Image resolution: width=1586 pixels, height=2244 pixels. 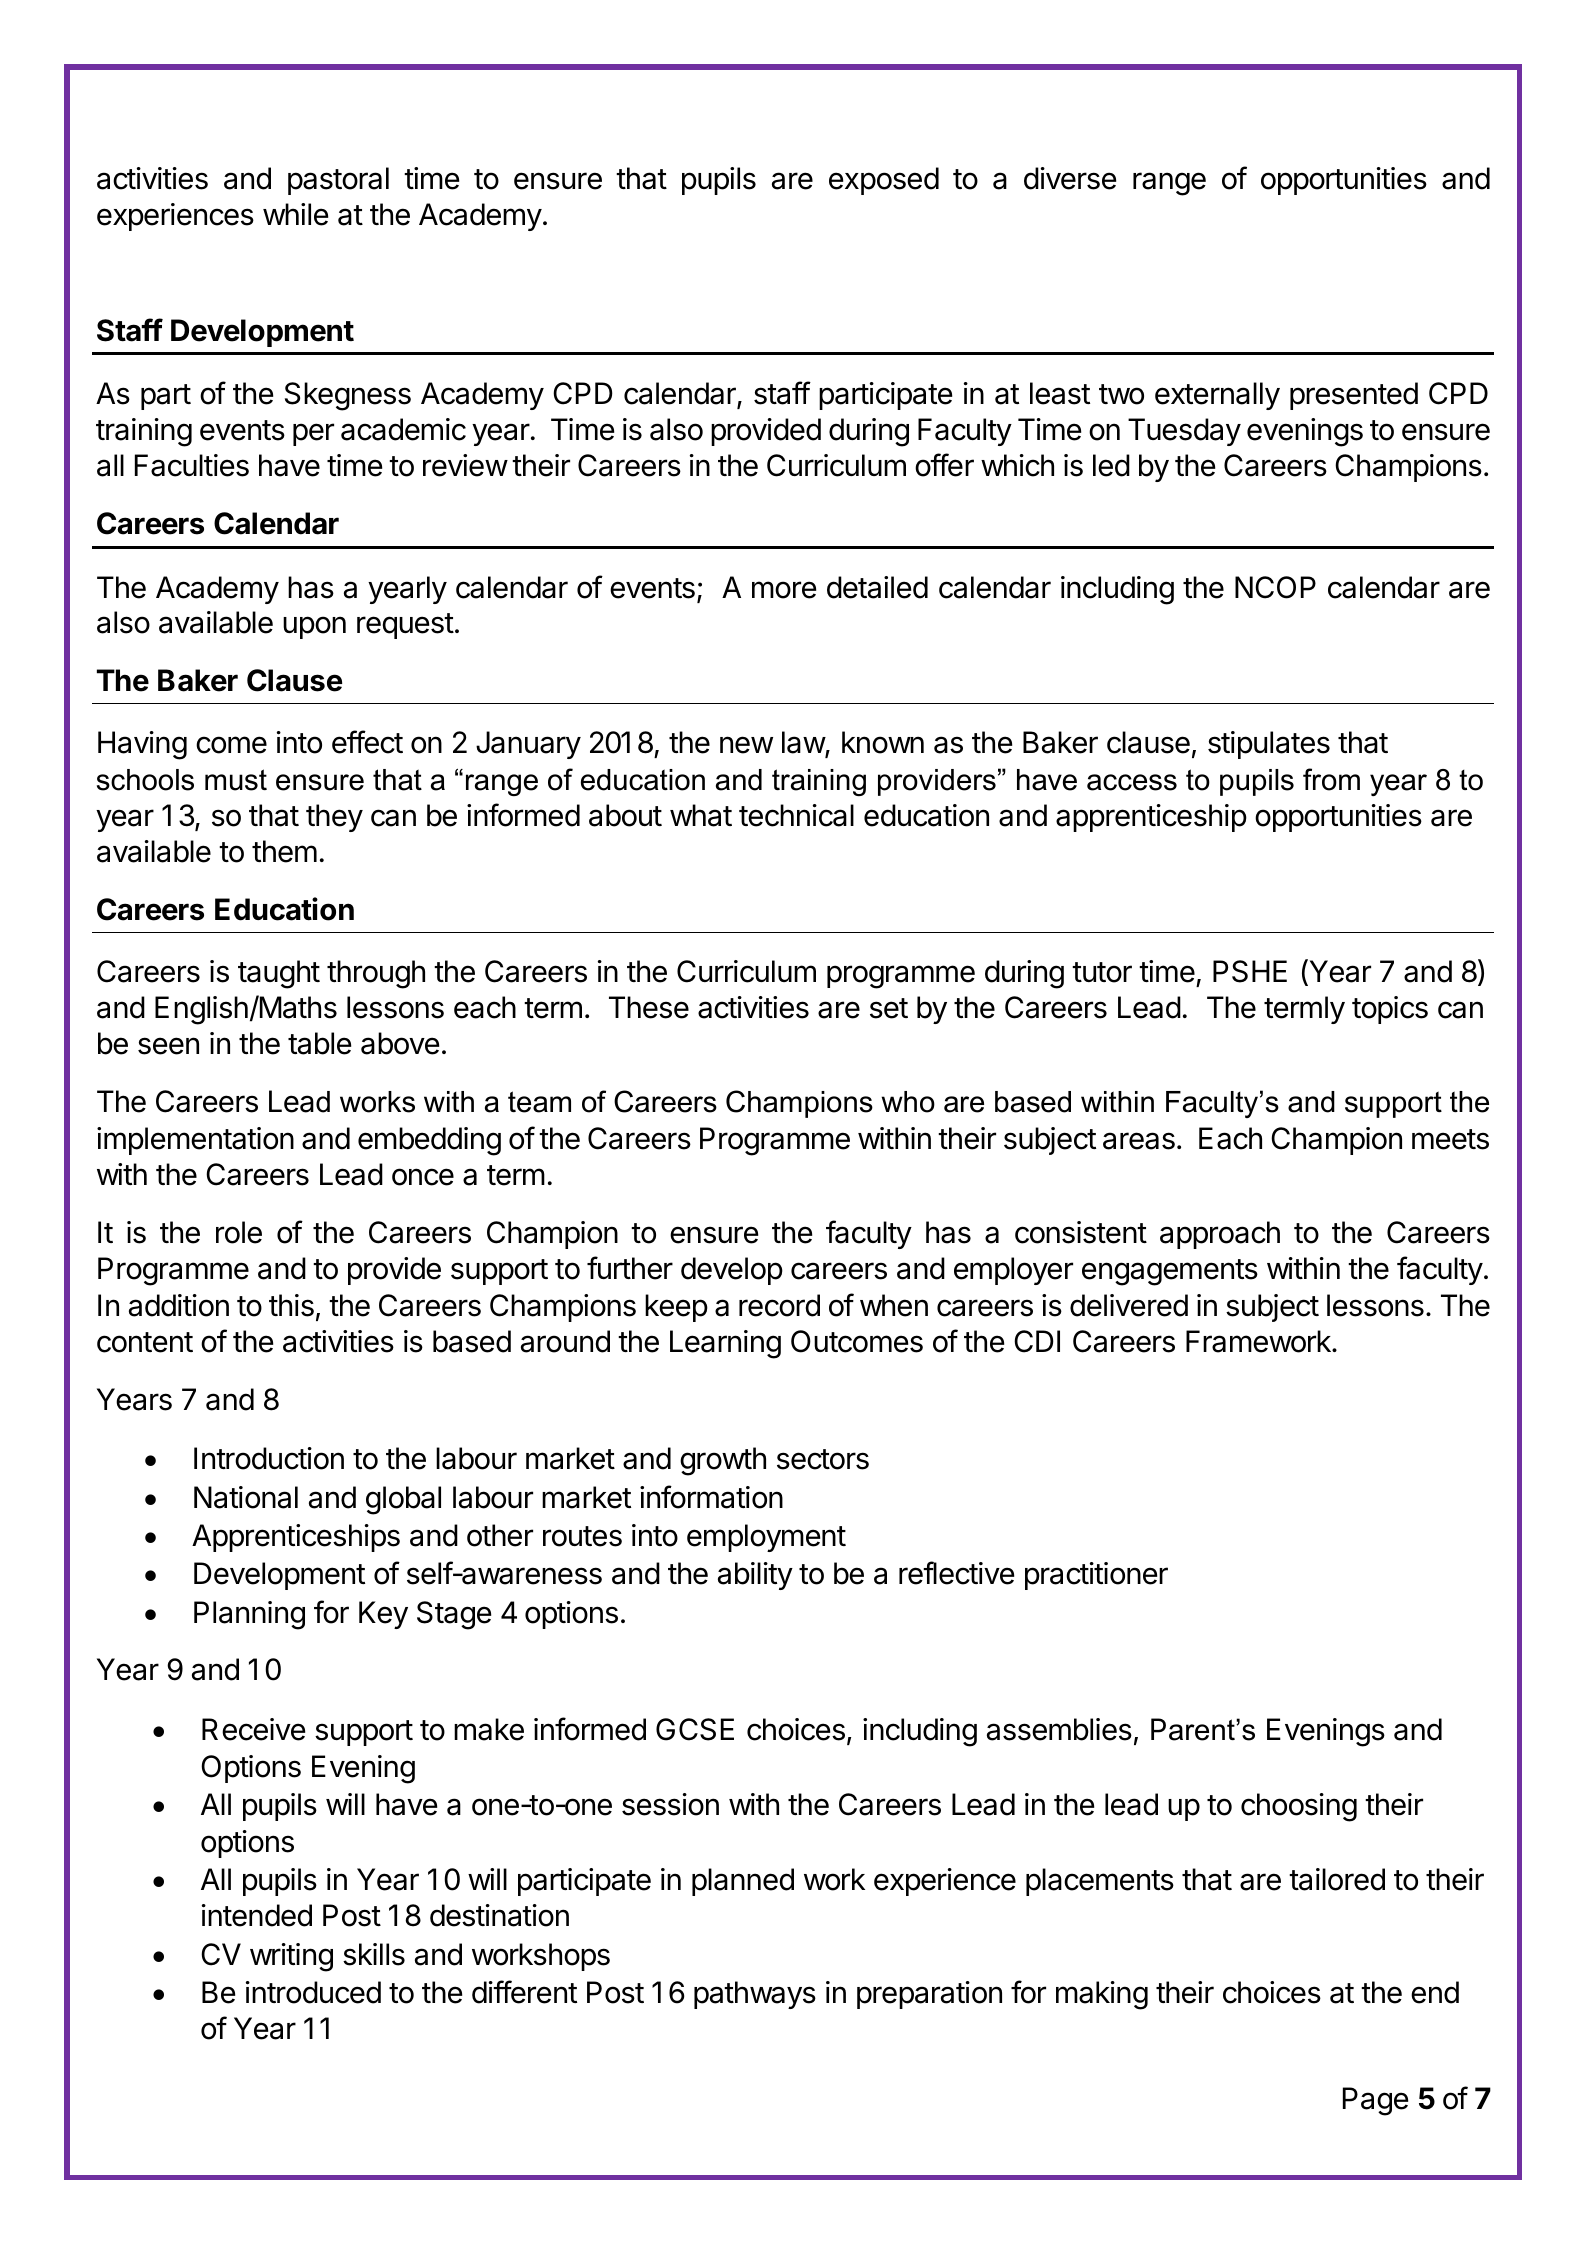 What do you see at coordinates (313, 1992) in the screenshot?
I see `introduced` at bounding box center [313, 1992].
